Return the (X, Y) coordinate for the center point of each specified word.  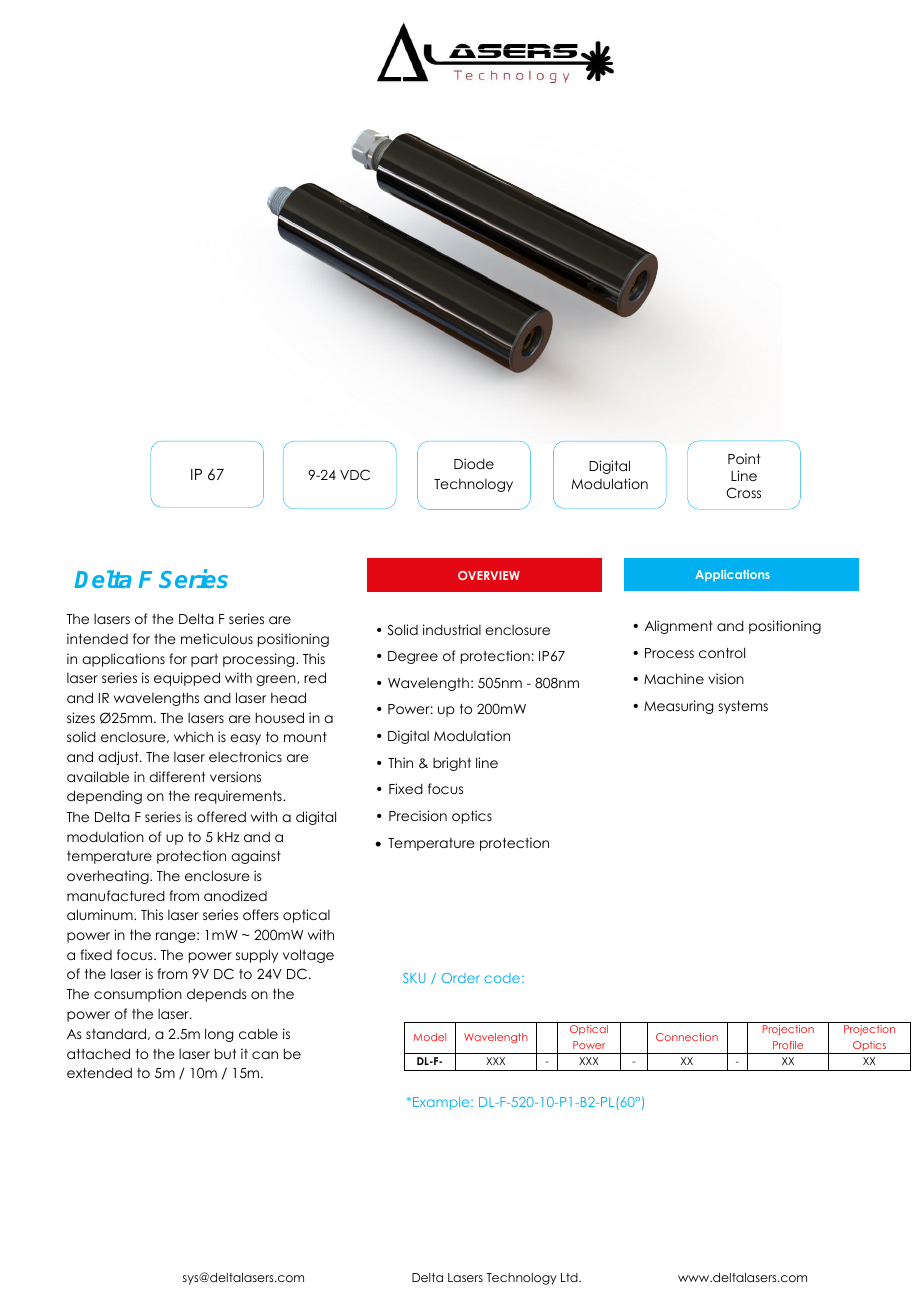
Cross (743, 493)
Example (442, 1103)
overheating (109, 877)
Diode (474, 463)
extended (99, 1072)
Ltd (570, 1277)
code (502, 978)
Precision (418, 815)
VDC (355, 475)
